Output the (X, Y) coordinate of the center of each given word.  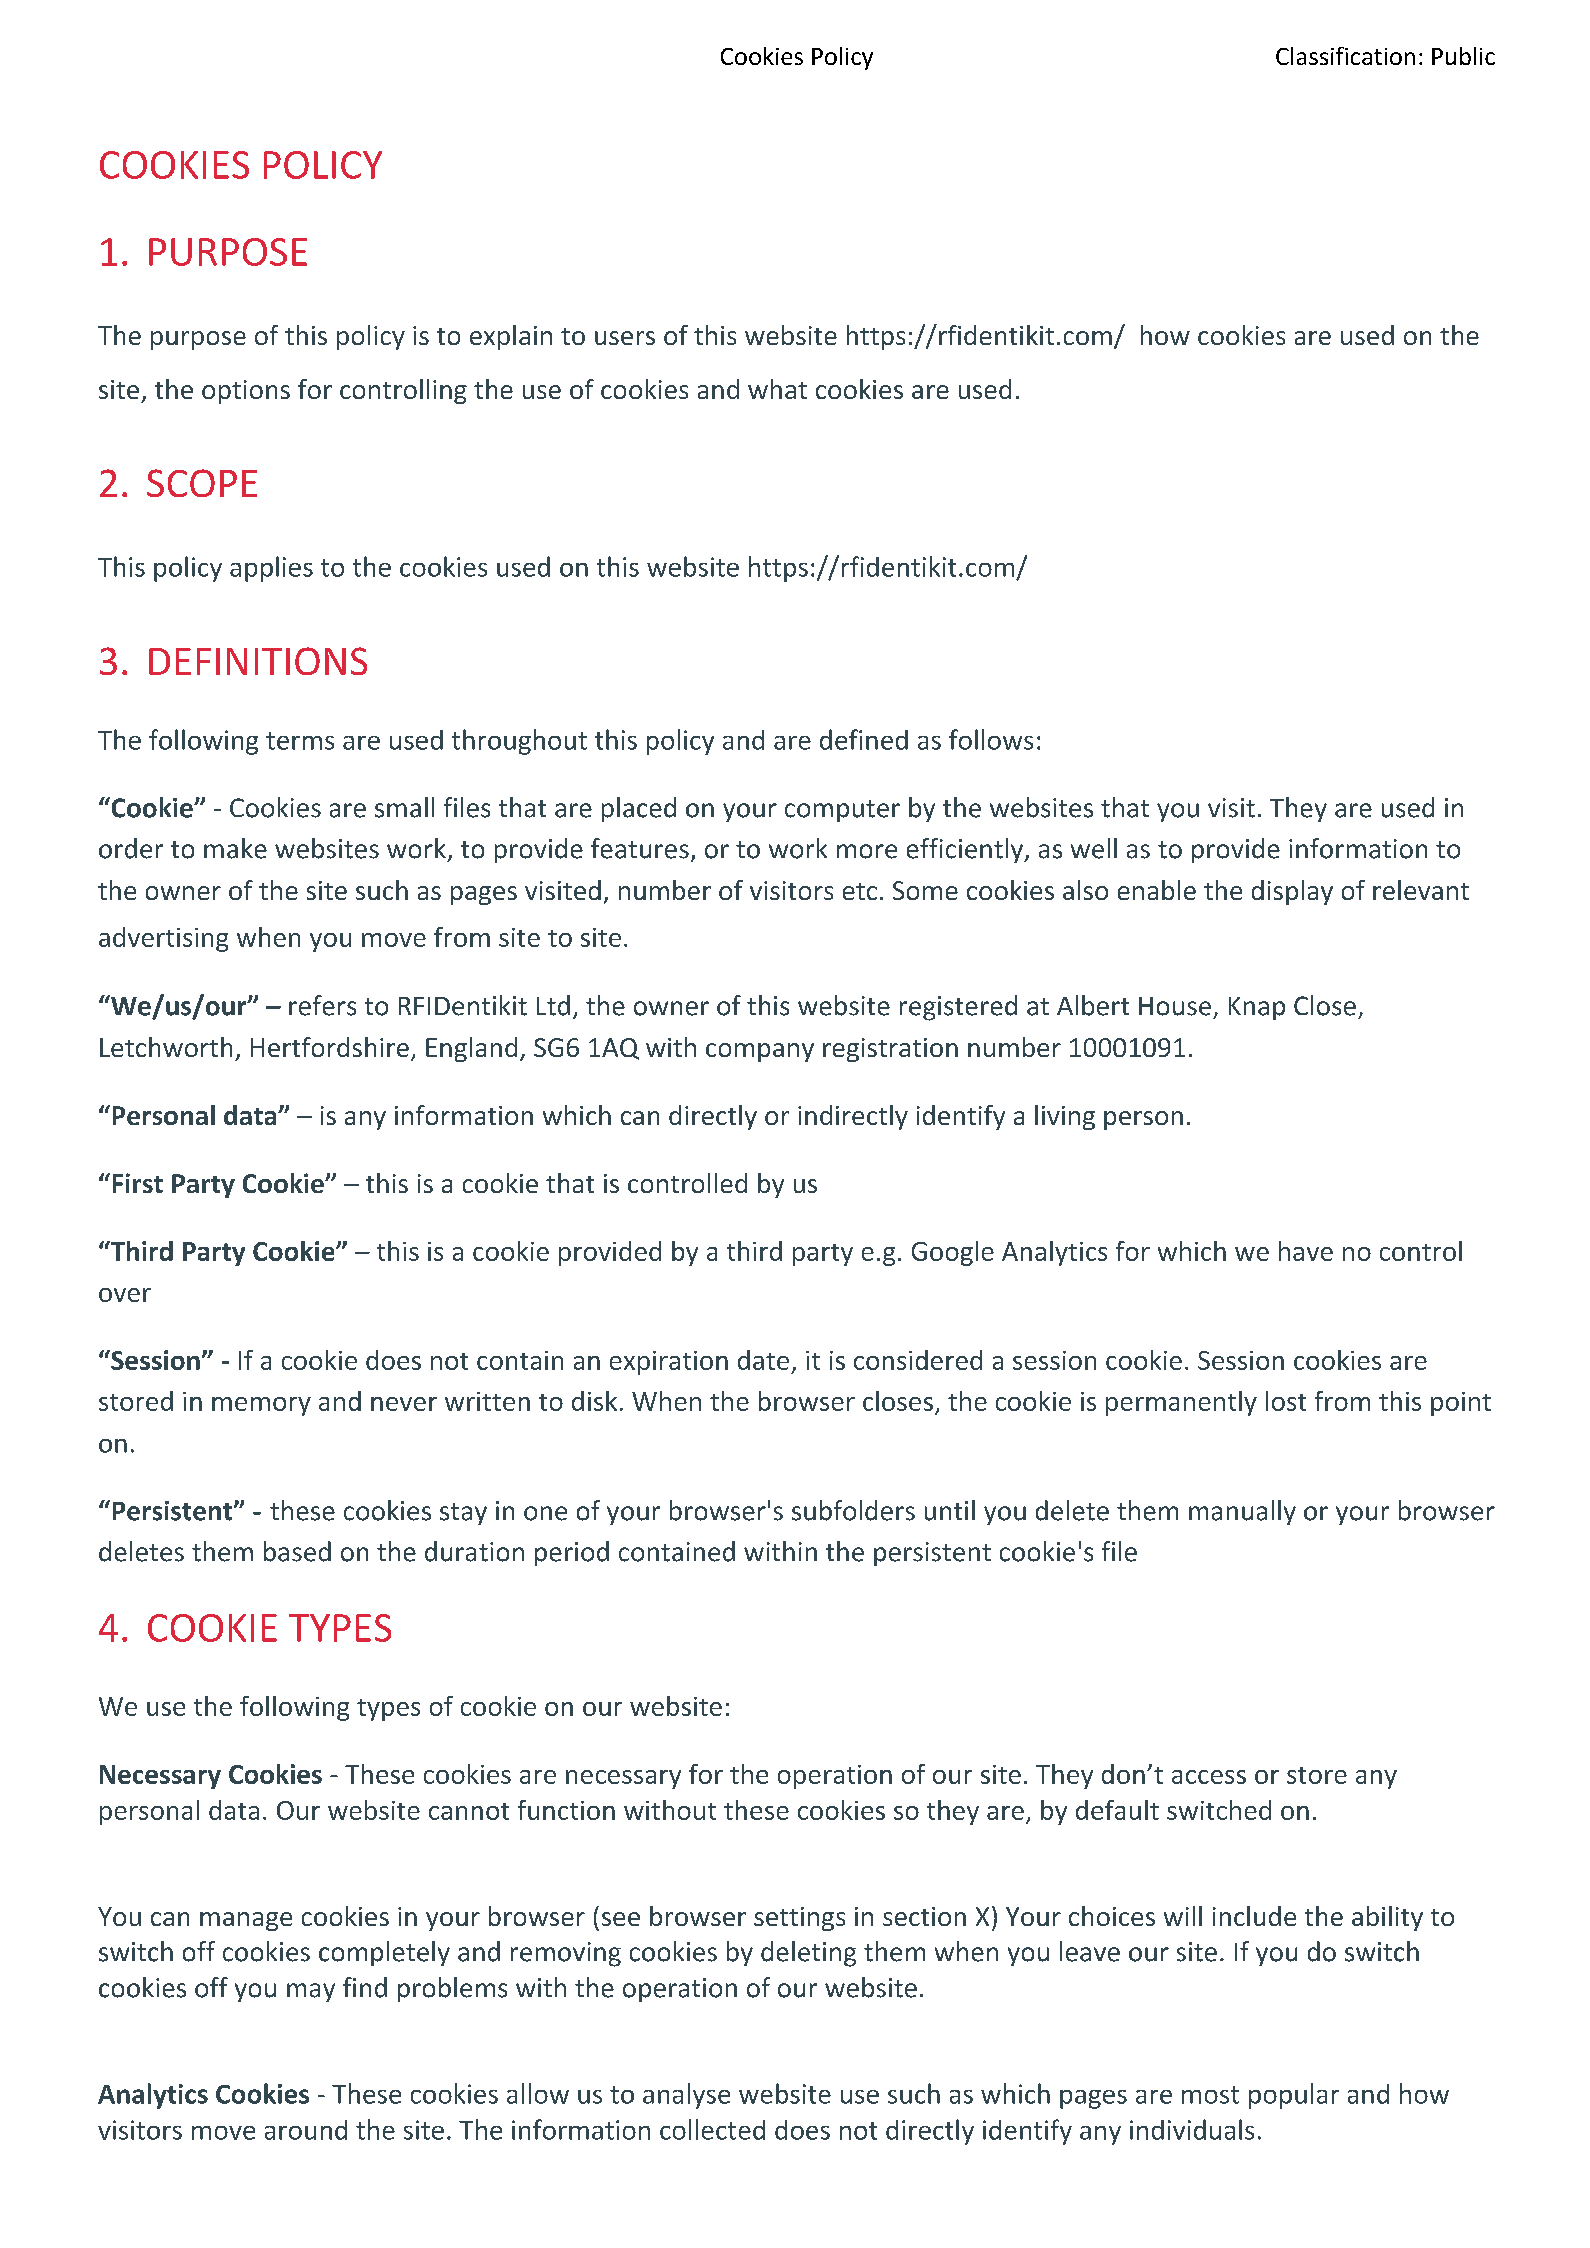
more (867, 851)
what (777, 389)
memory (261, 1406)
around (306, 2130)
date (763, 1360)
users (625, 338)
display (1292, 892)
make (235, 848)
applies (271, 569)
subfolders (853, 1510)
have (1306, 1251)
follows (991, 739)
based (297, 1551)
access (1209, 1777)
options (246, 392)
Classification (1345, 56)
